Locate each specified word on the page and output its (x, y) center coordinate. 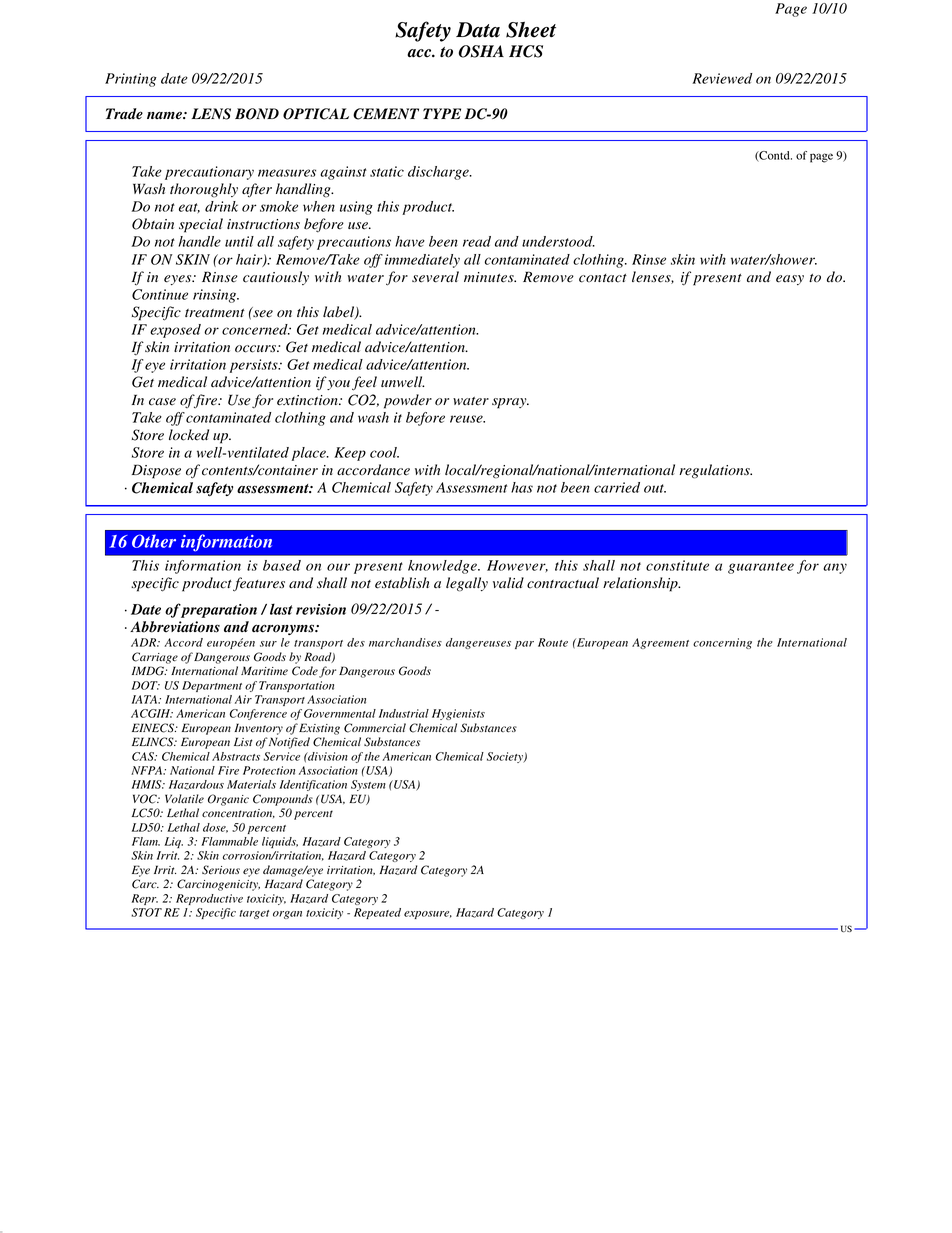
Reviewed (722, 78)
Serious (221, 870)
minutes (490, 277)
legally (467, 584)
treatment (215, 313)
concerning (722, 643)
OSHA (481, 51)
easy (790, 280)
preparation (218, 611)
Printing (131, 80)
